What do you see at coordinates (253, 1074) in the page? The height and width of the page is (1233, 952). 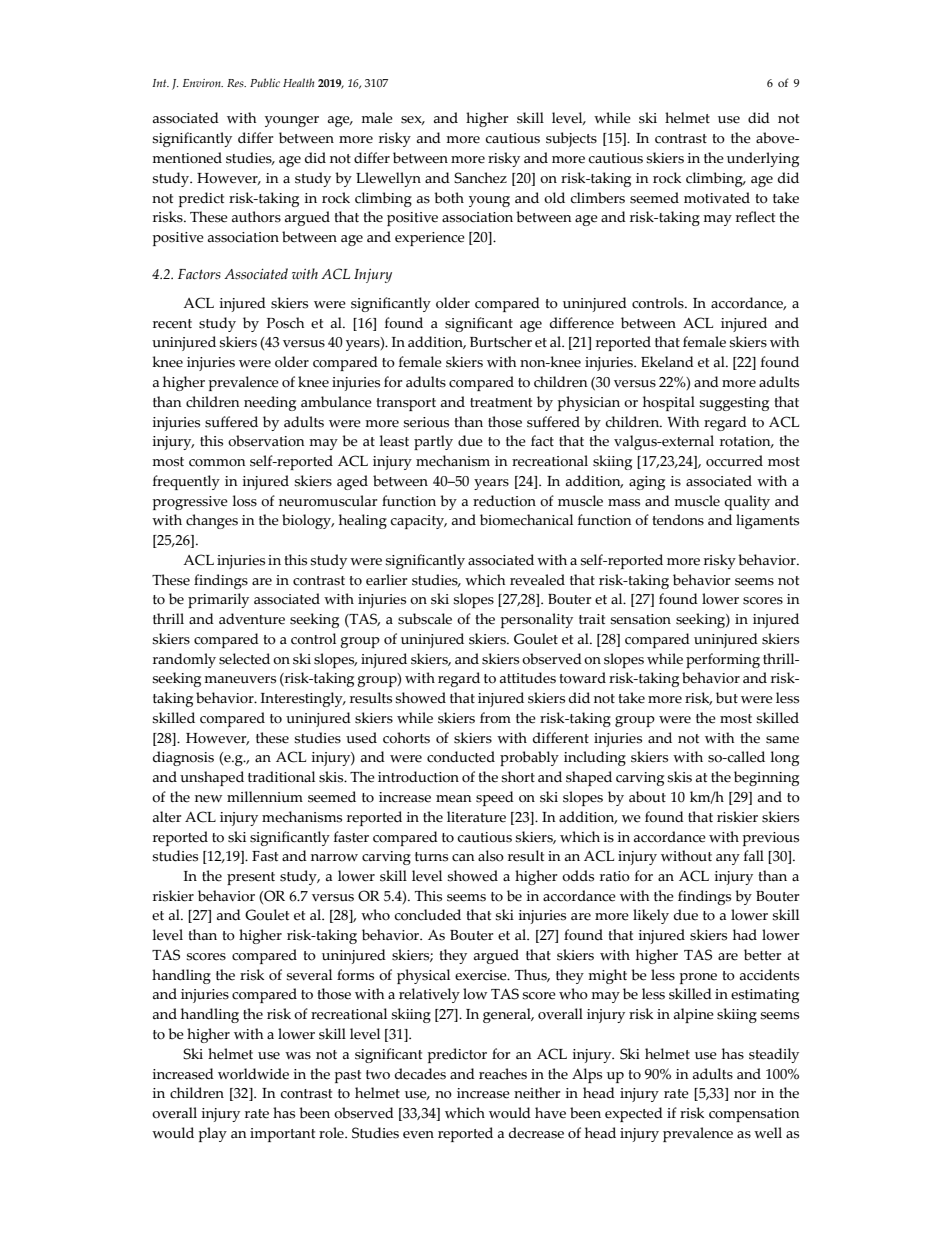 I see `worldwide` at bounding box center [253, 1074].
